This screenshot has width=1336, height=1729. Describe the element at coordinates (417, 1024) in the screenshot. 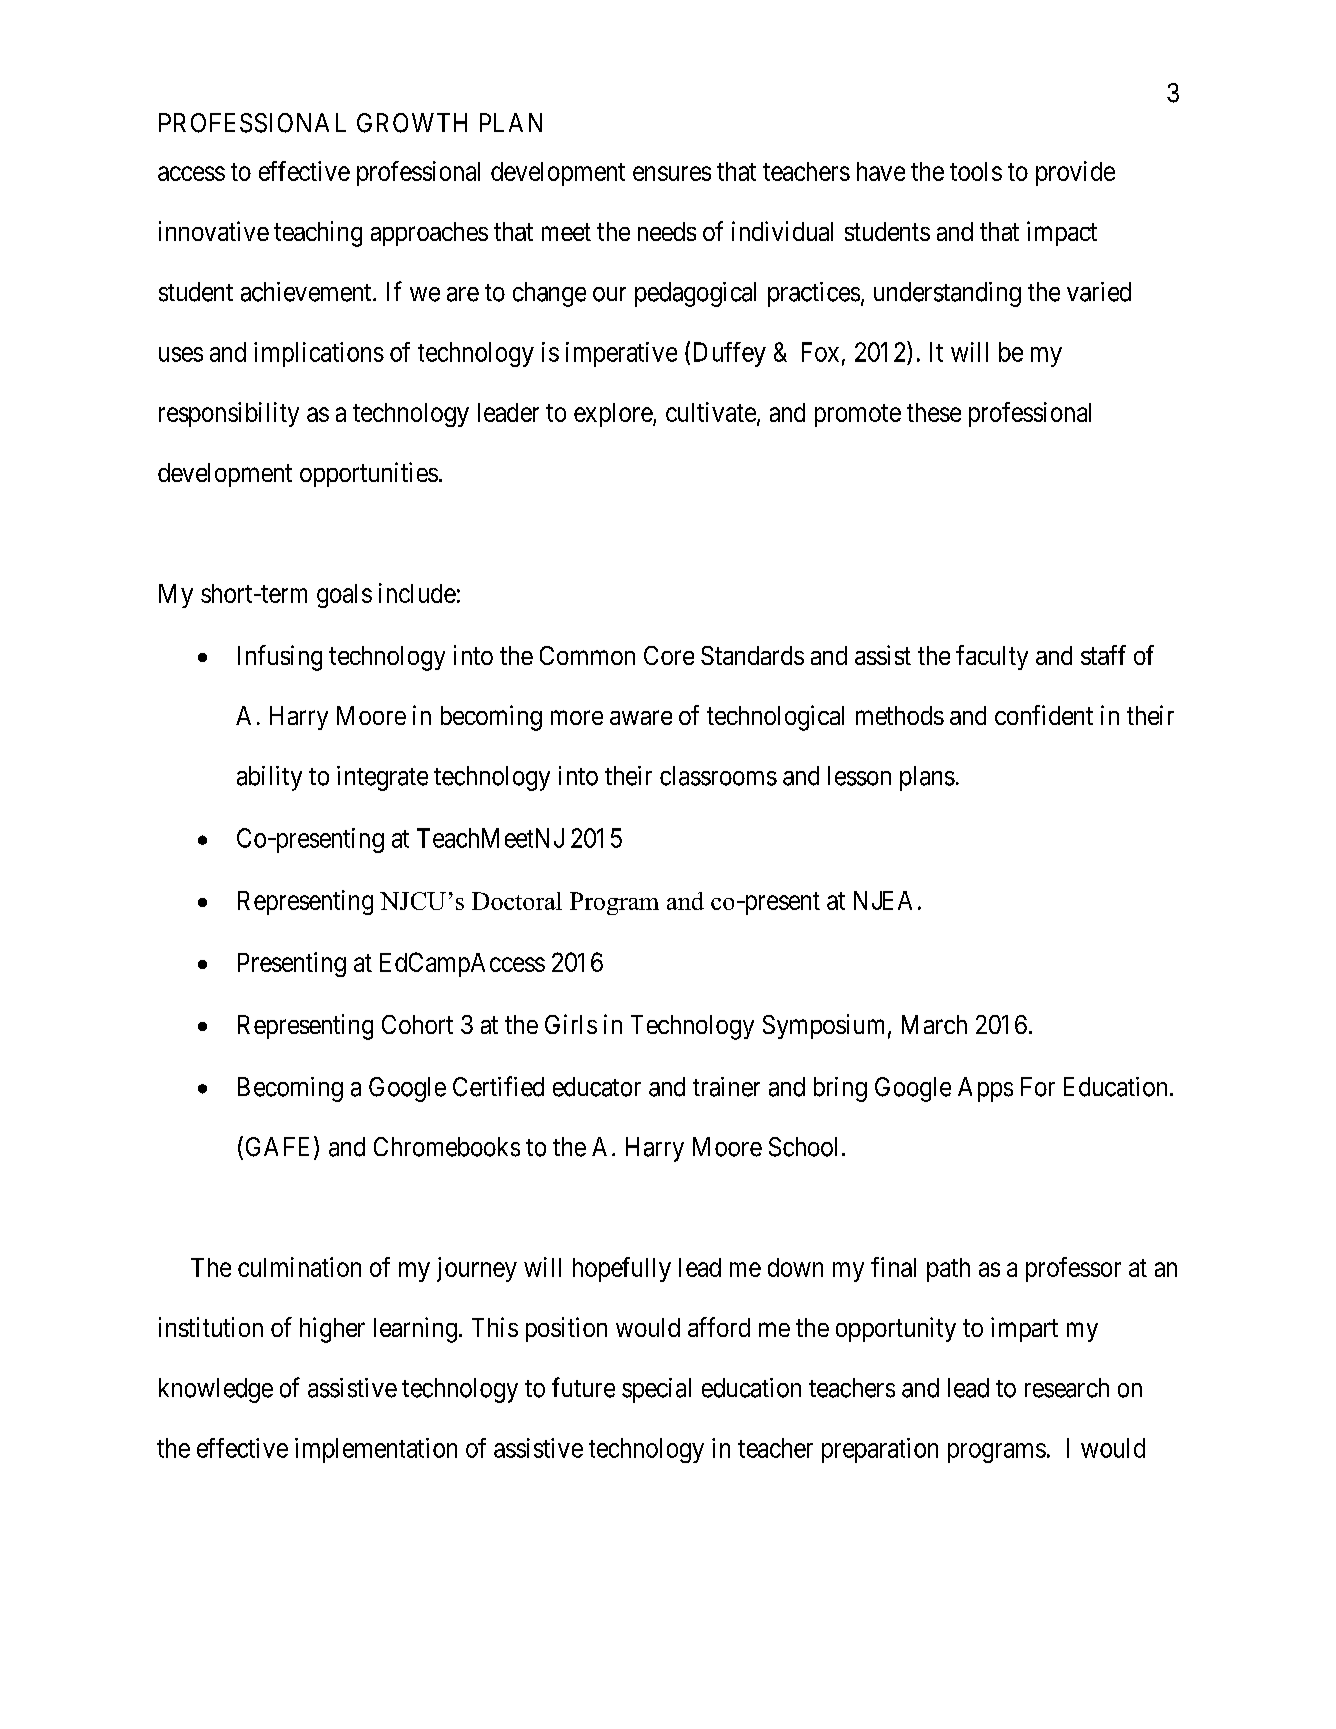

I see `Cohort` at that location.
